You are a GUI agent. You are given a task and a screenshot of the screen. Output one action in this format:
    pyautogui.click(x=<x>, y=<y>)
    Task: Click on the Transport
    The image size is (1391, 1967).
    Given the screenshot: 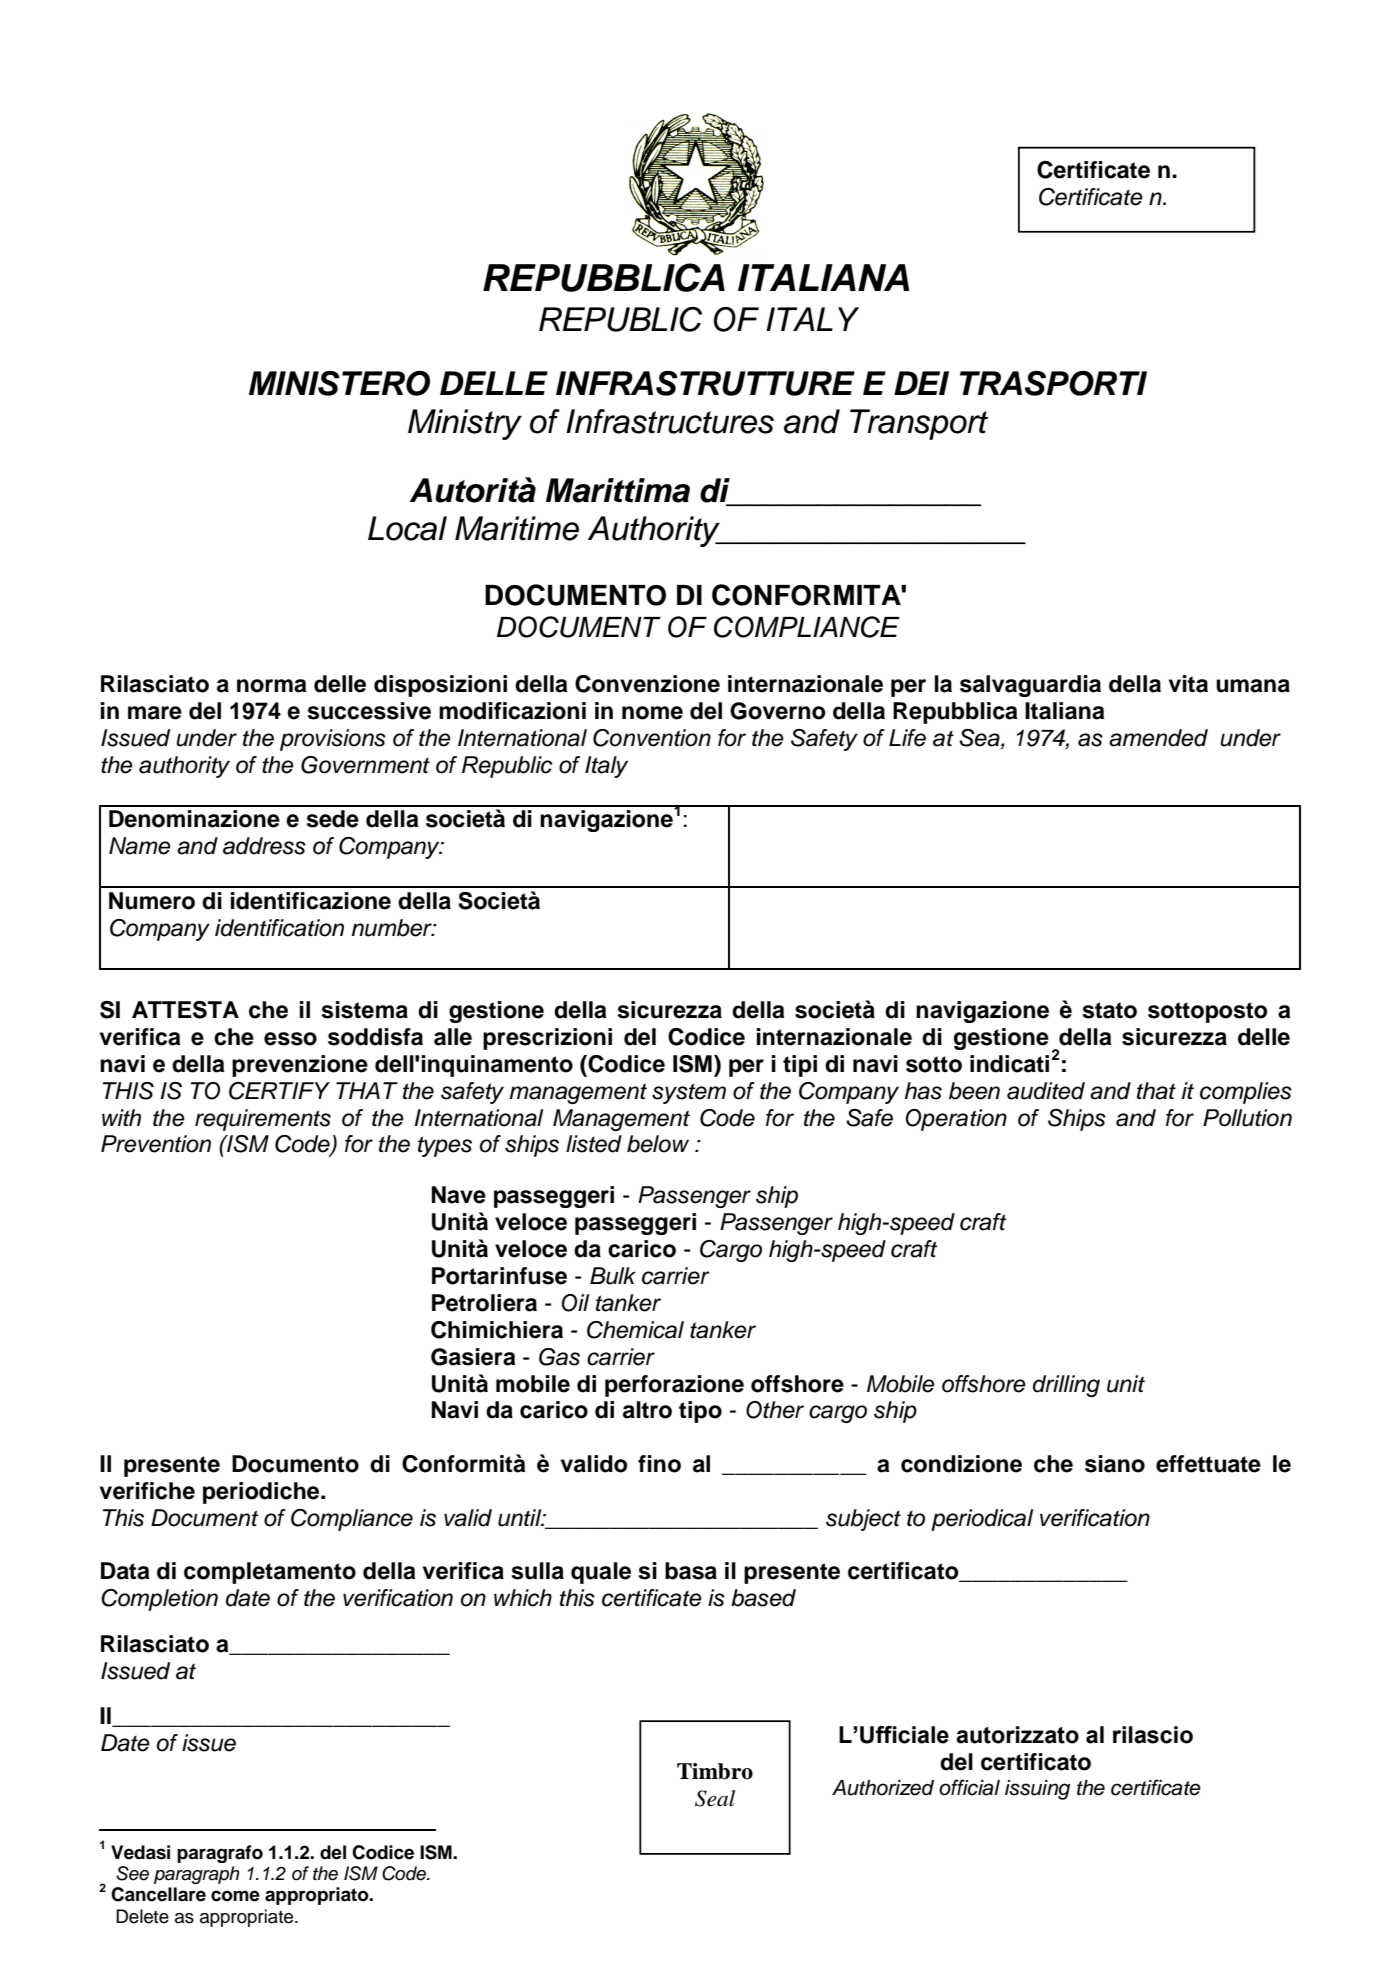 What is the action you would take?
    pyautogui.click(x=919, y=424)
